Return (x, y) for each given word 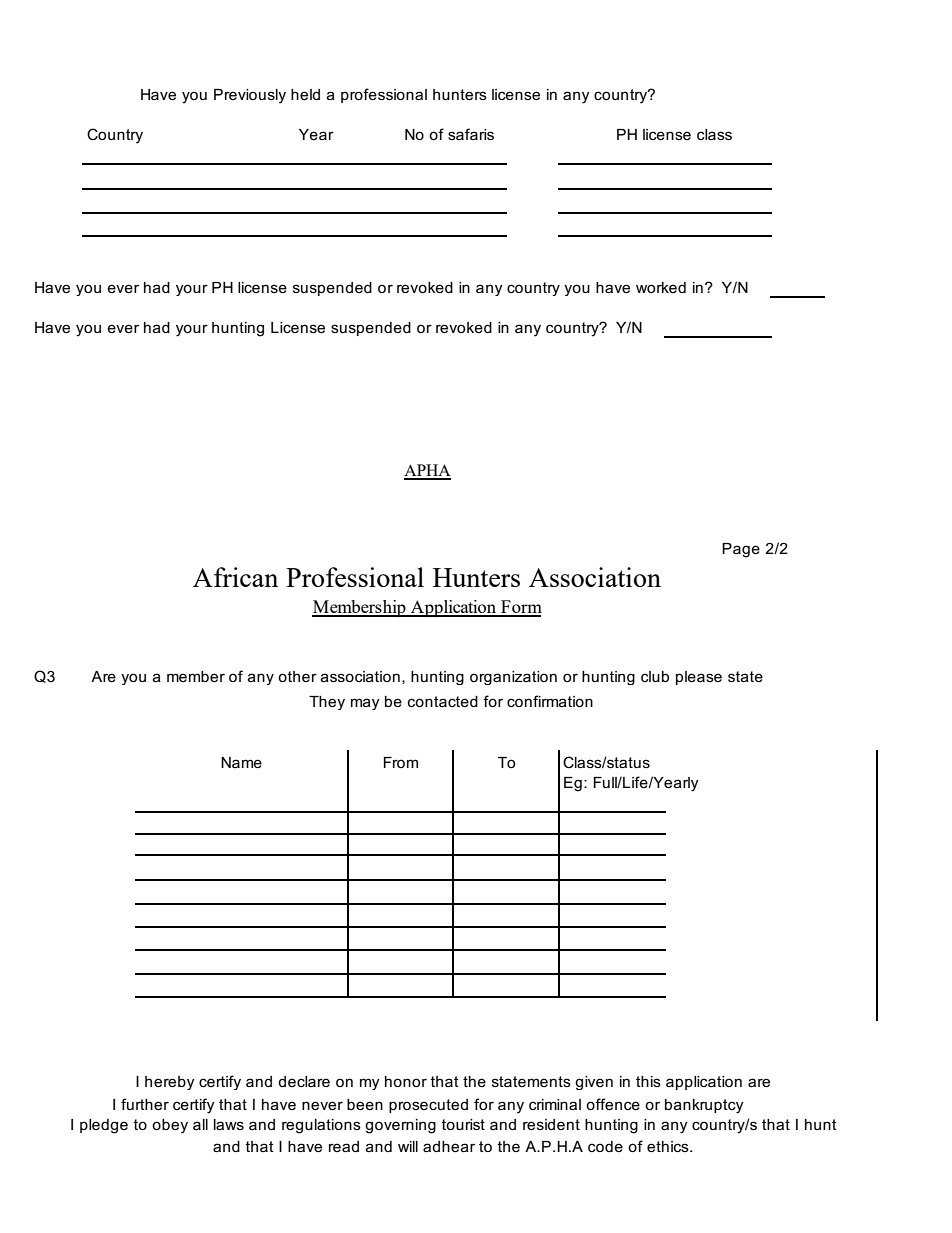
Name (241, 762)
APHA (427, 471)
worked (661, 287)
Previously (250, 96)
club (655, 676)
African (235, 577)
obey (170, 1126)
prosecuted (428, 1106)
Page (741, 550)
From (401, 762)
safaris (471, 134)
